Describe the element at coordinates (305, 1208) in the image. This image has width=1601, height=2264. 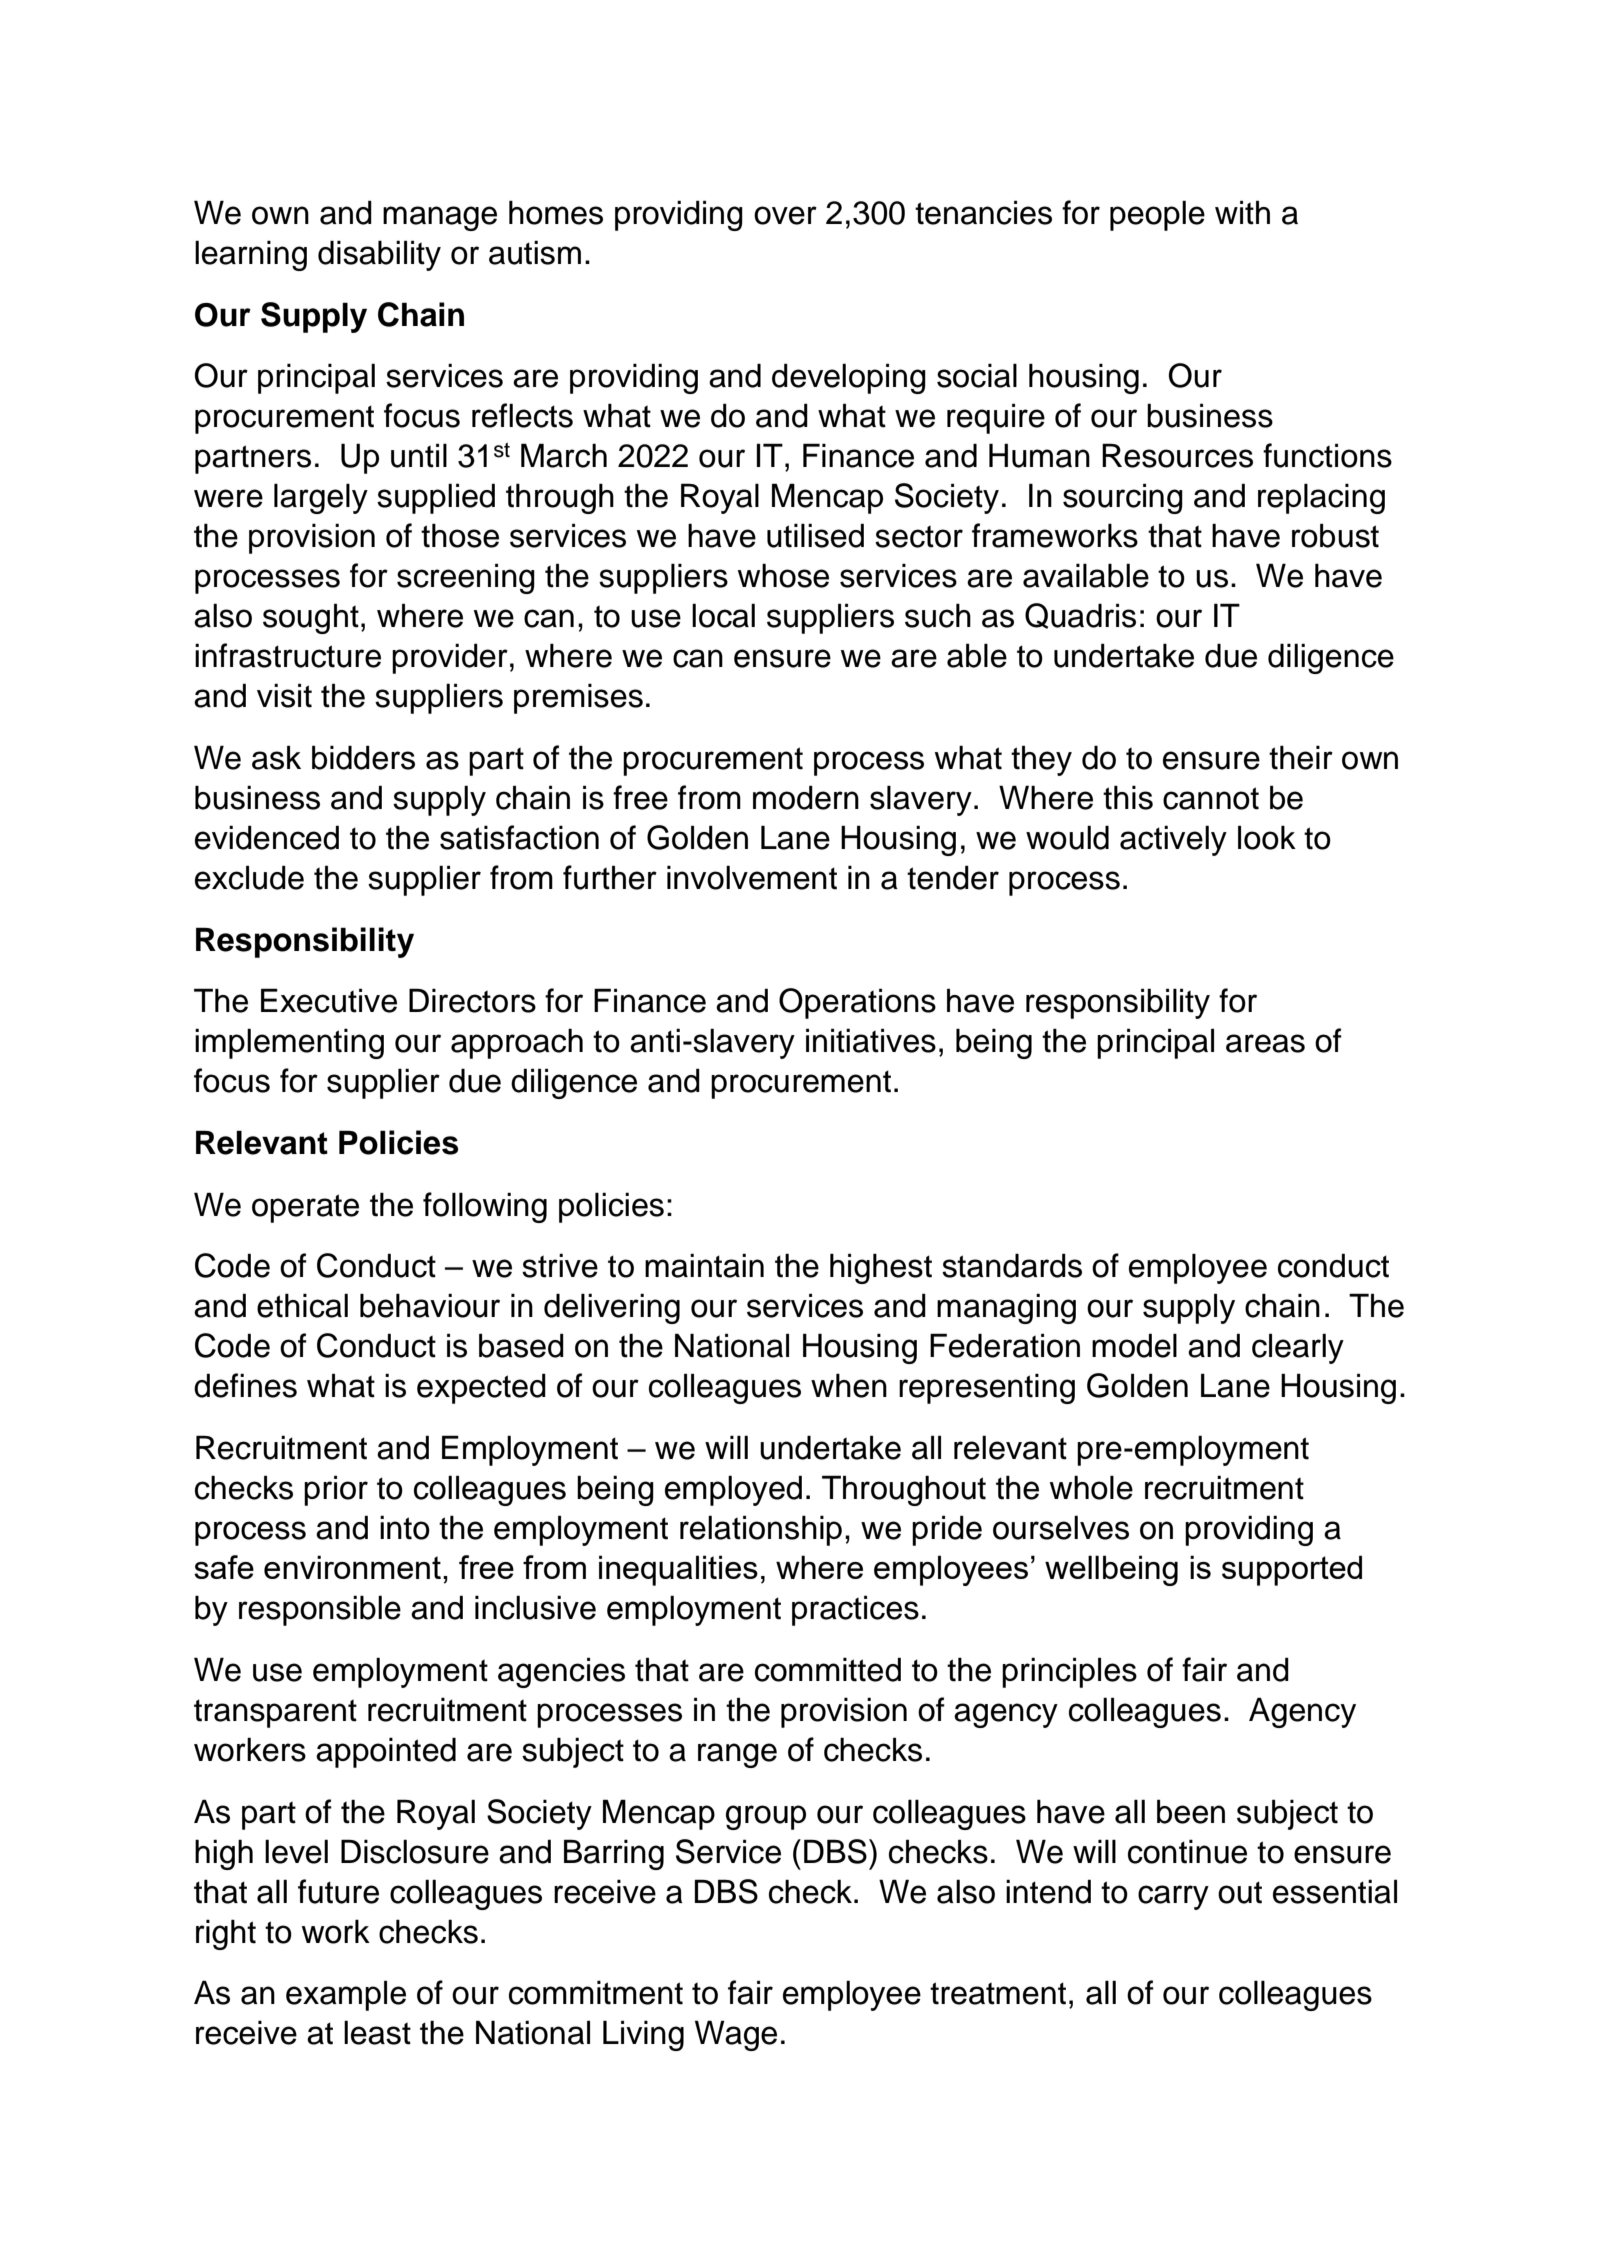
I see `operate` at that location.
